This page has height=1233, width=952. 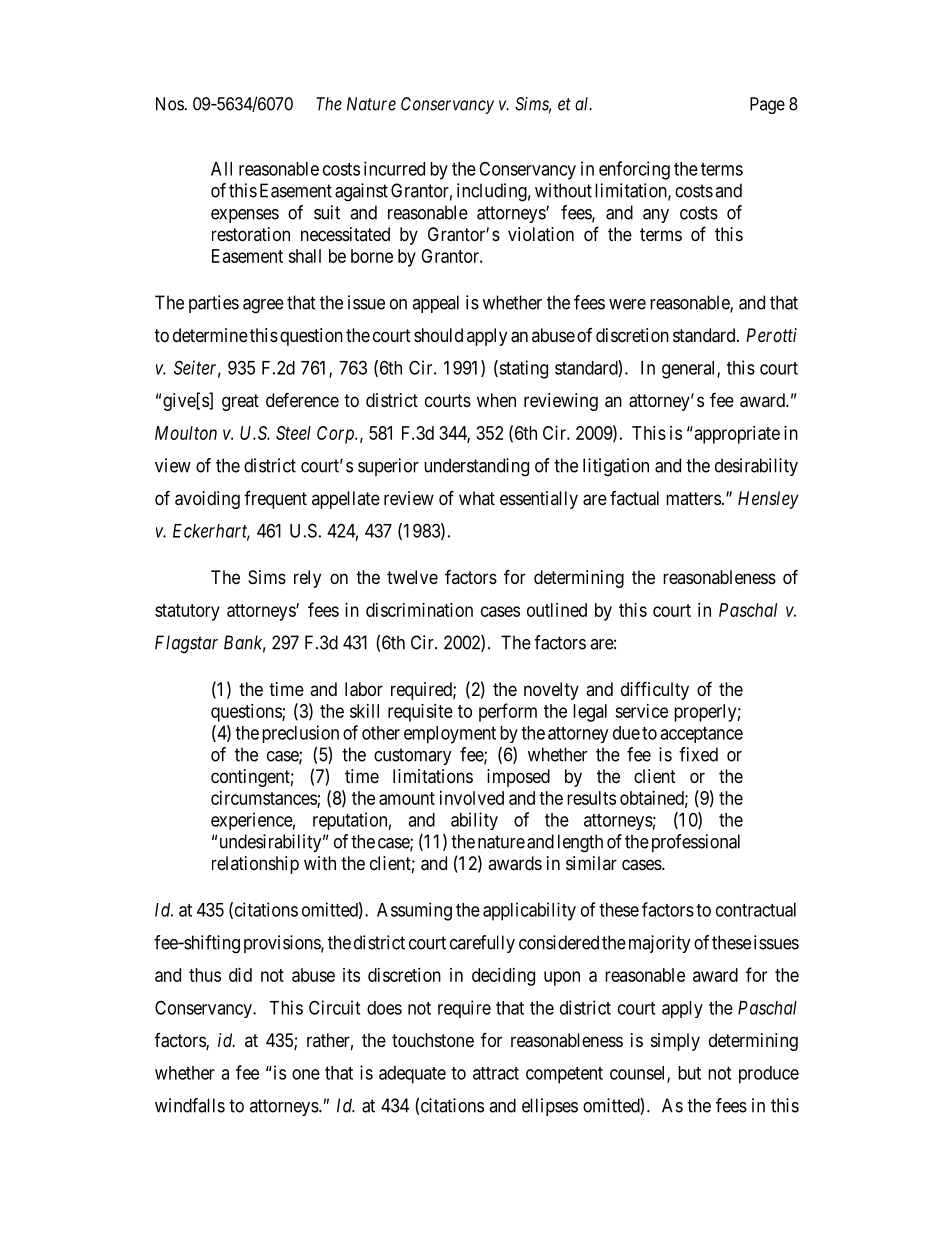 What do you see at coordinates (419, 610) in the page?
I see `discrimination` at bounding box center [419, 610].
